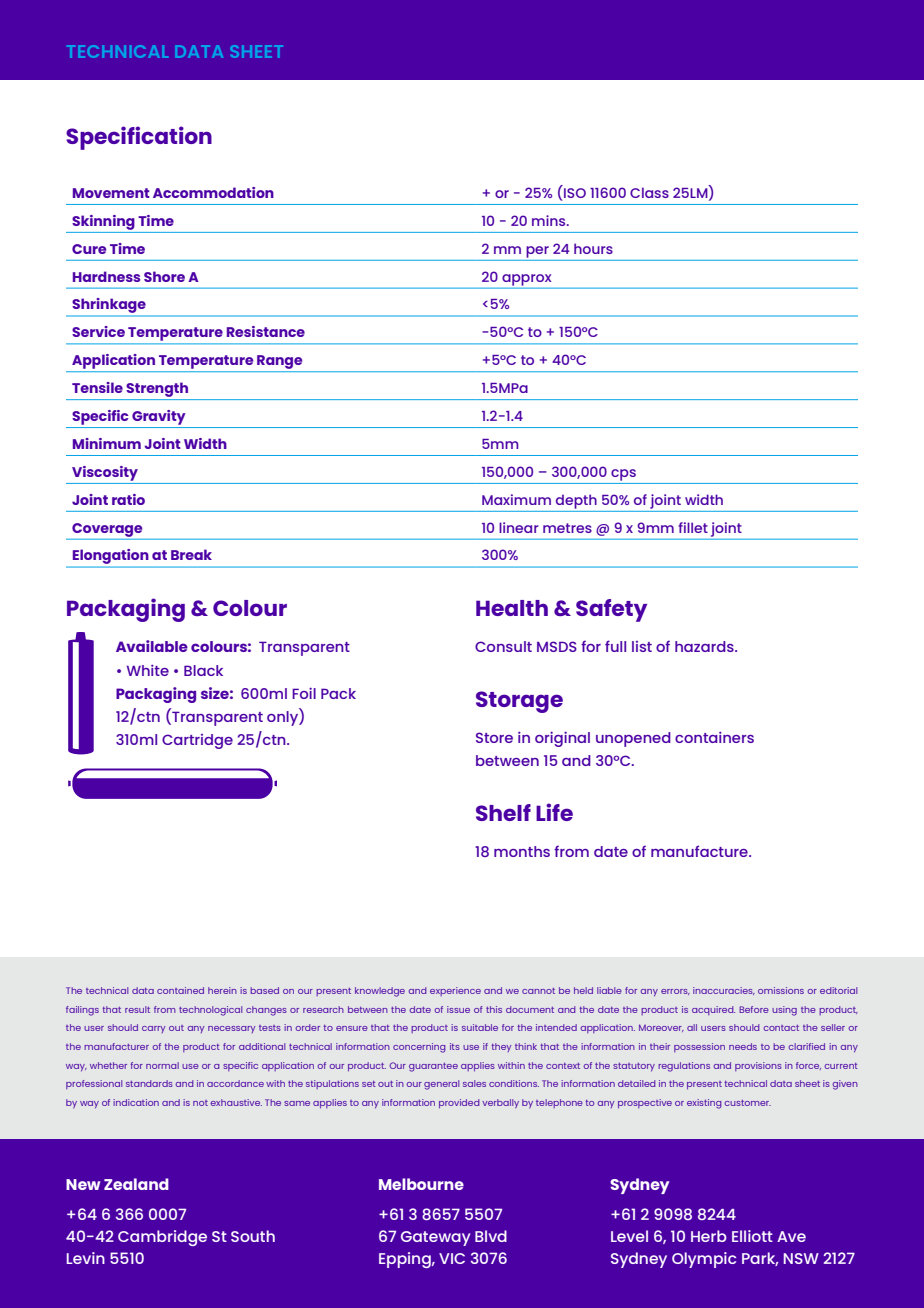  What do you see at coordinates (781, 990) in the document?
I see `omissions` at bounding box center [781, 990].
